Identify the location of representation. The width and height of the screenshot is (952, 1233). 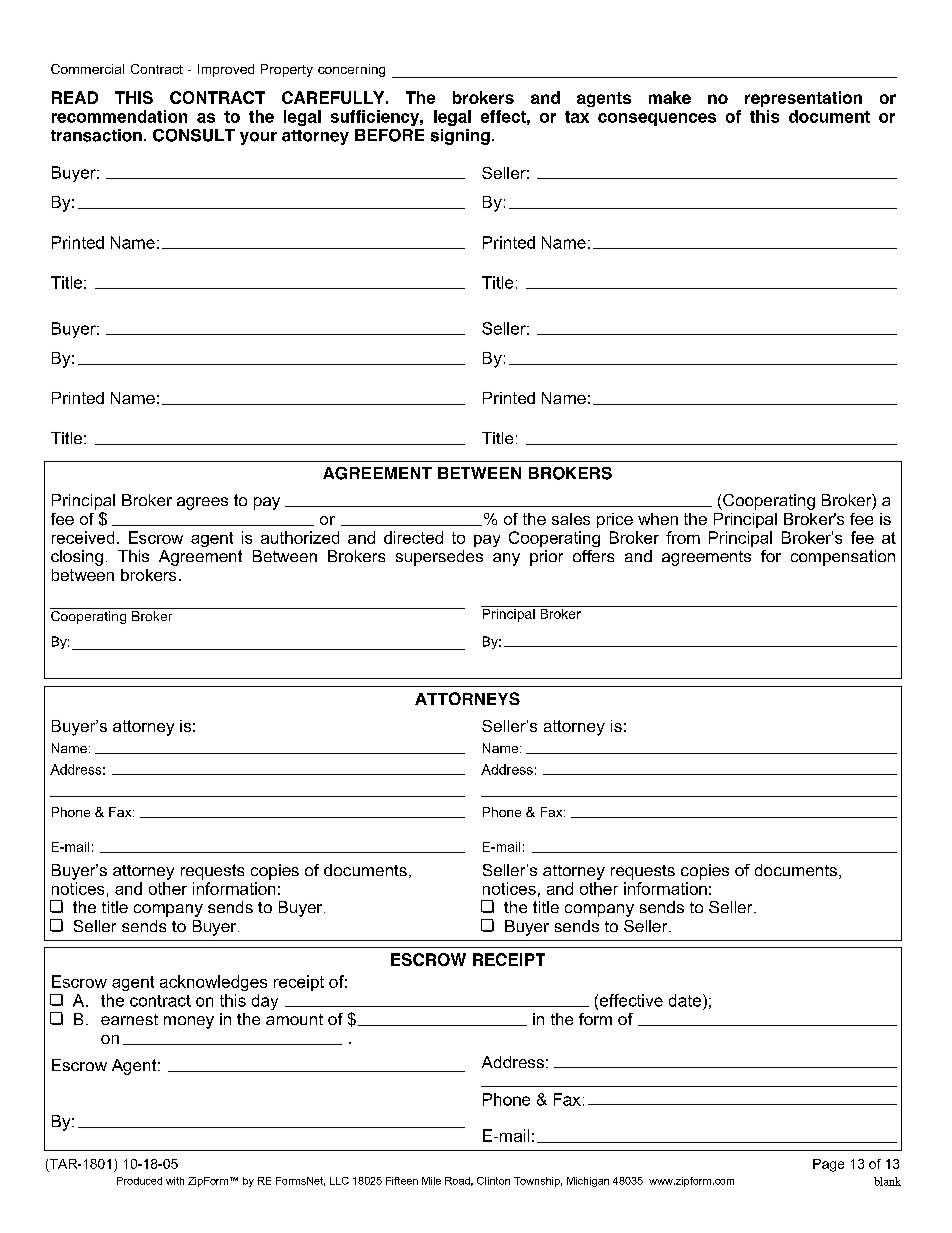
(803, 99).
